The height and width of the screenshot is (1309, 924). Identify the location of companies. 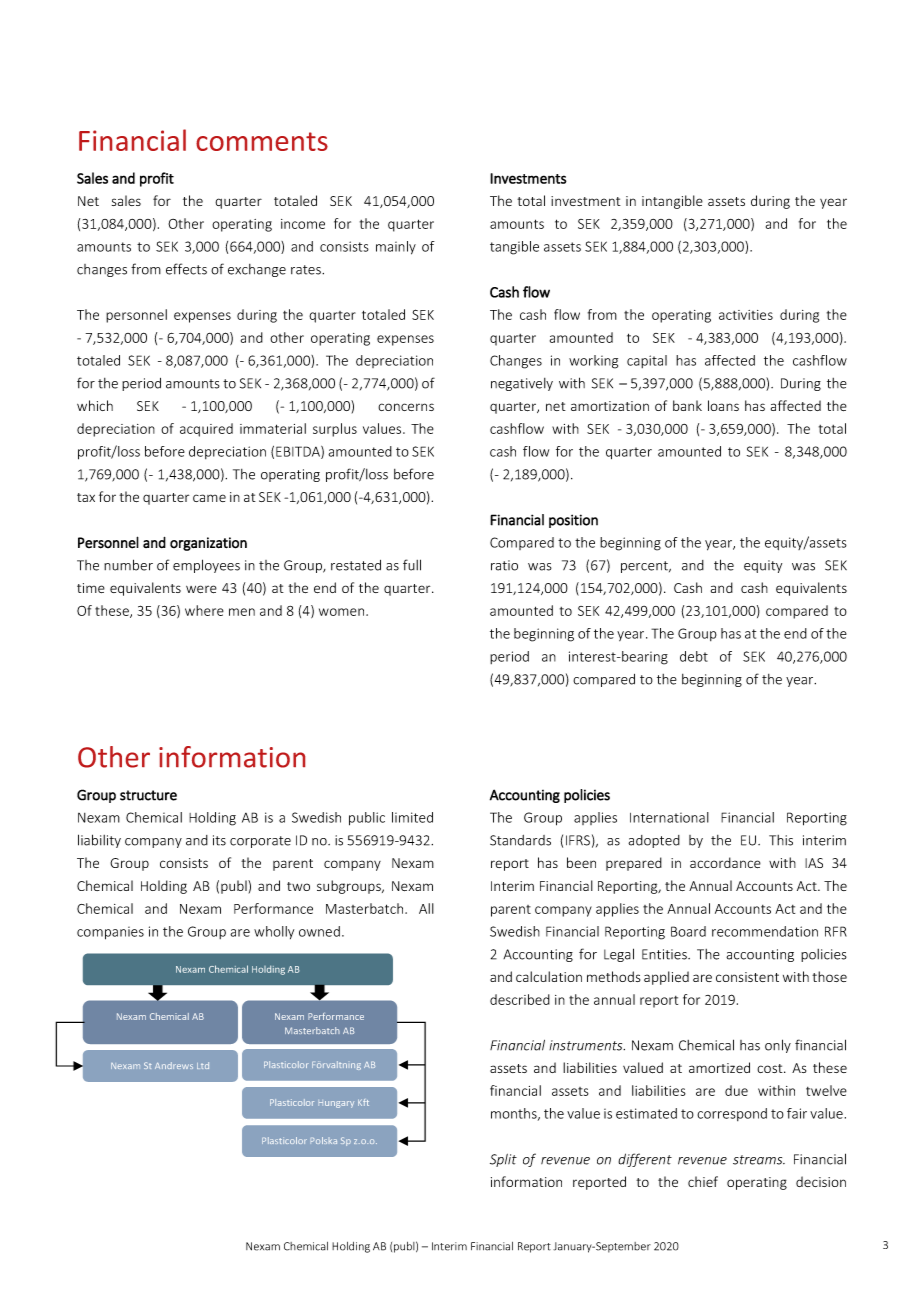
(110, 933).
